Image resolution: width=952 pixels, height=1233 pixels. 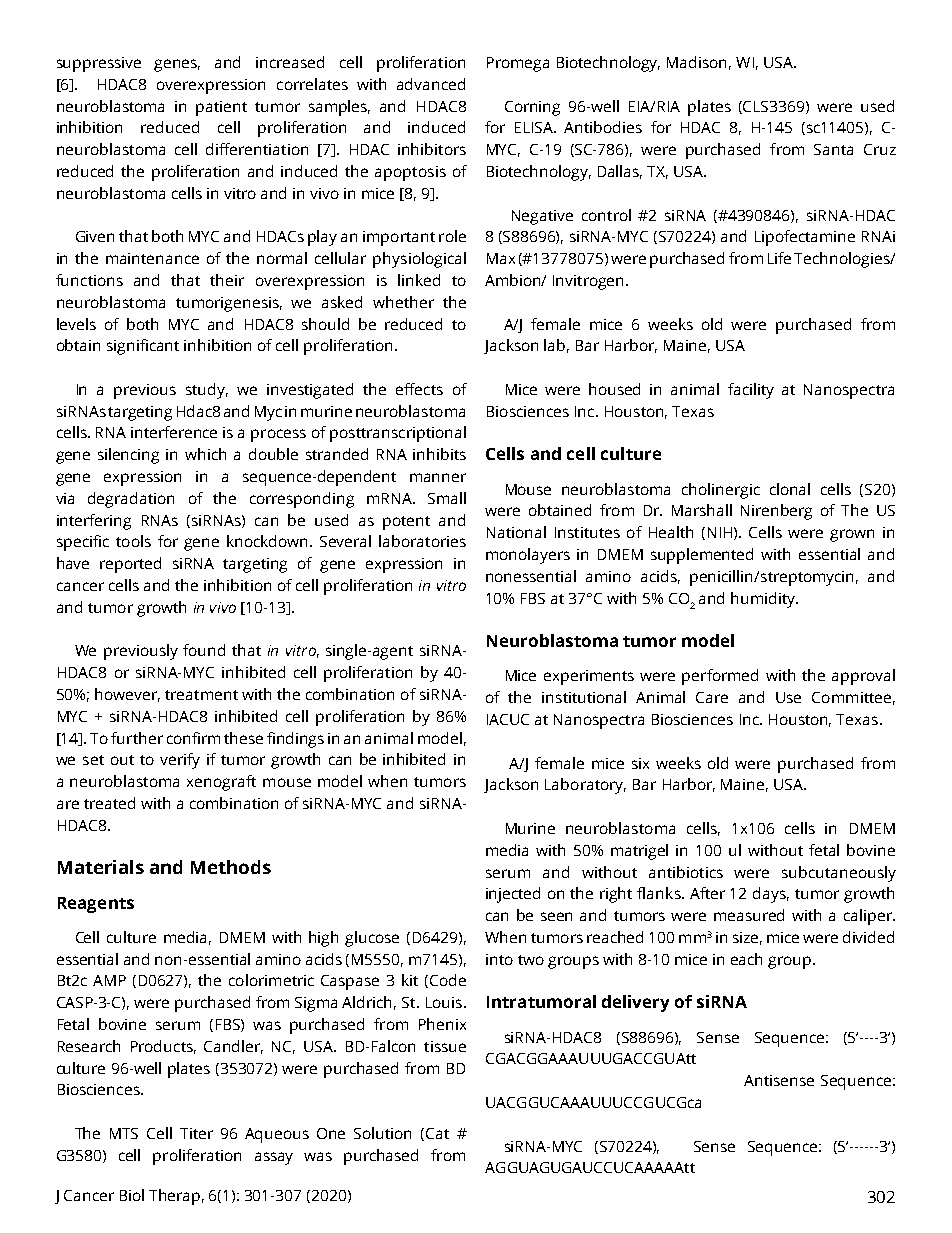 What do you see at coordinates (439, 454) in the page?
I see `inhibits` at bounding box center [439, 454].
